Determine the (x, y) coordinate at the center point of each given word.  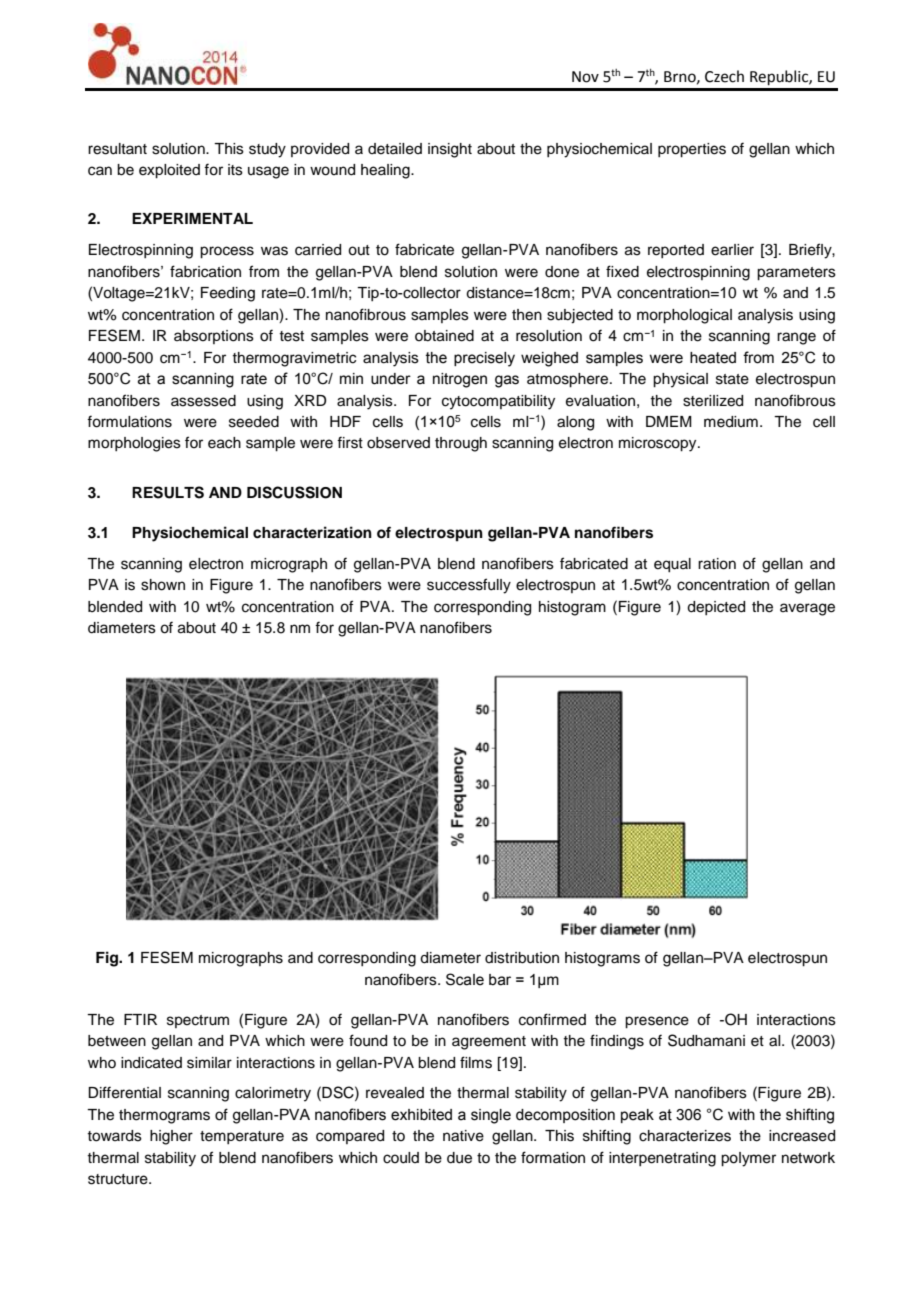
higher (171, 1137)
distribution (522, 958)
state (732, 379)
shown (163, 585)
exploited (169, 171)
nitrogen (460, 380)
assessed (203, 401)
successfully (469, 586)
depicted (716, 608)
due (459, 1158)
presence (657, 1022)
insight (450, 150)
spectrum (198, 1021)
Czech (724, 76)
